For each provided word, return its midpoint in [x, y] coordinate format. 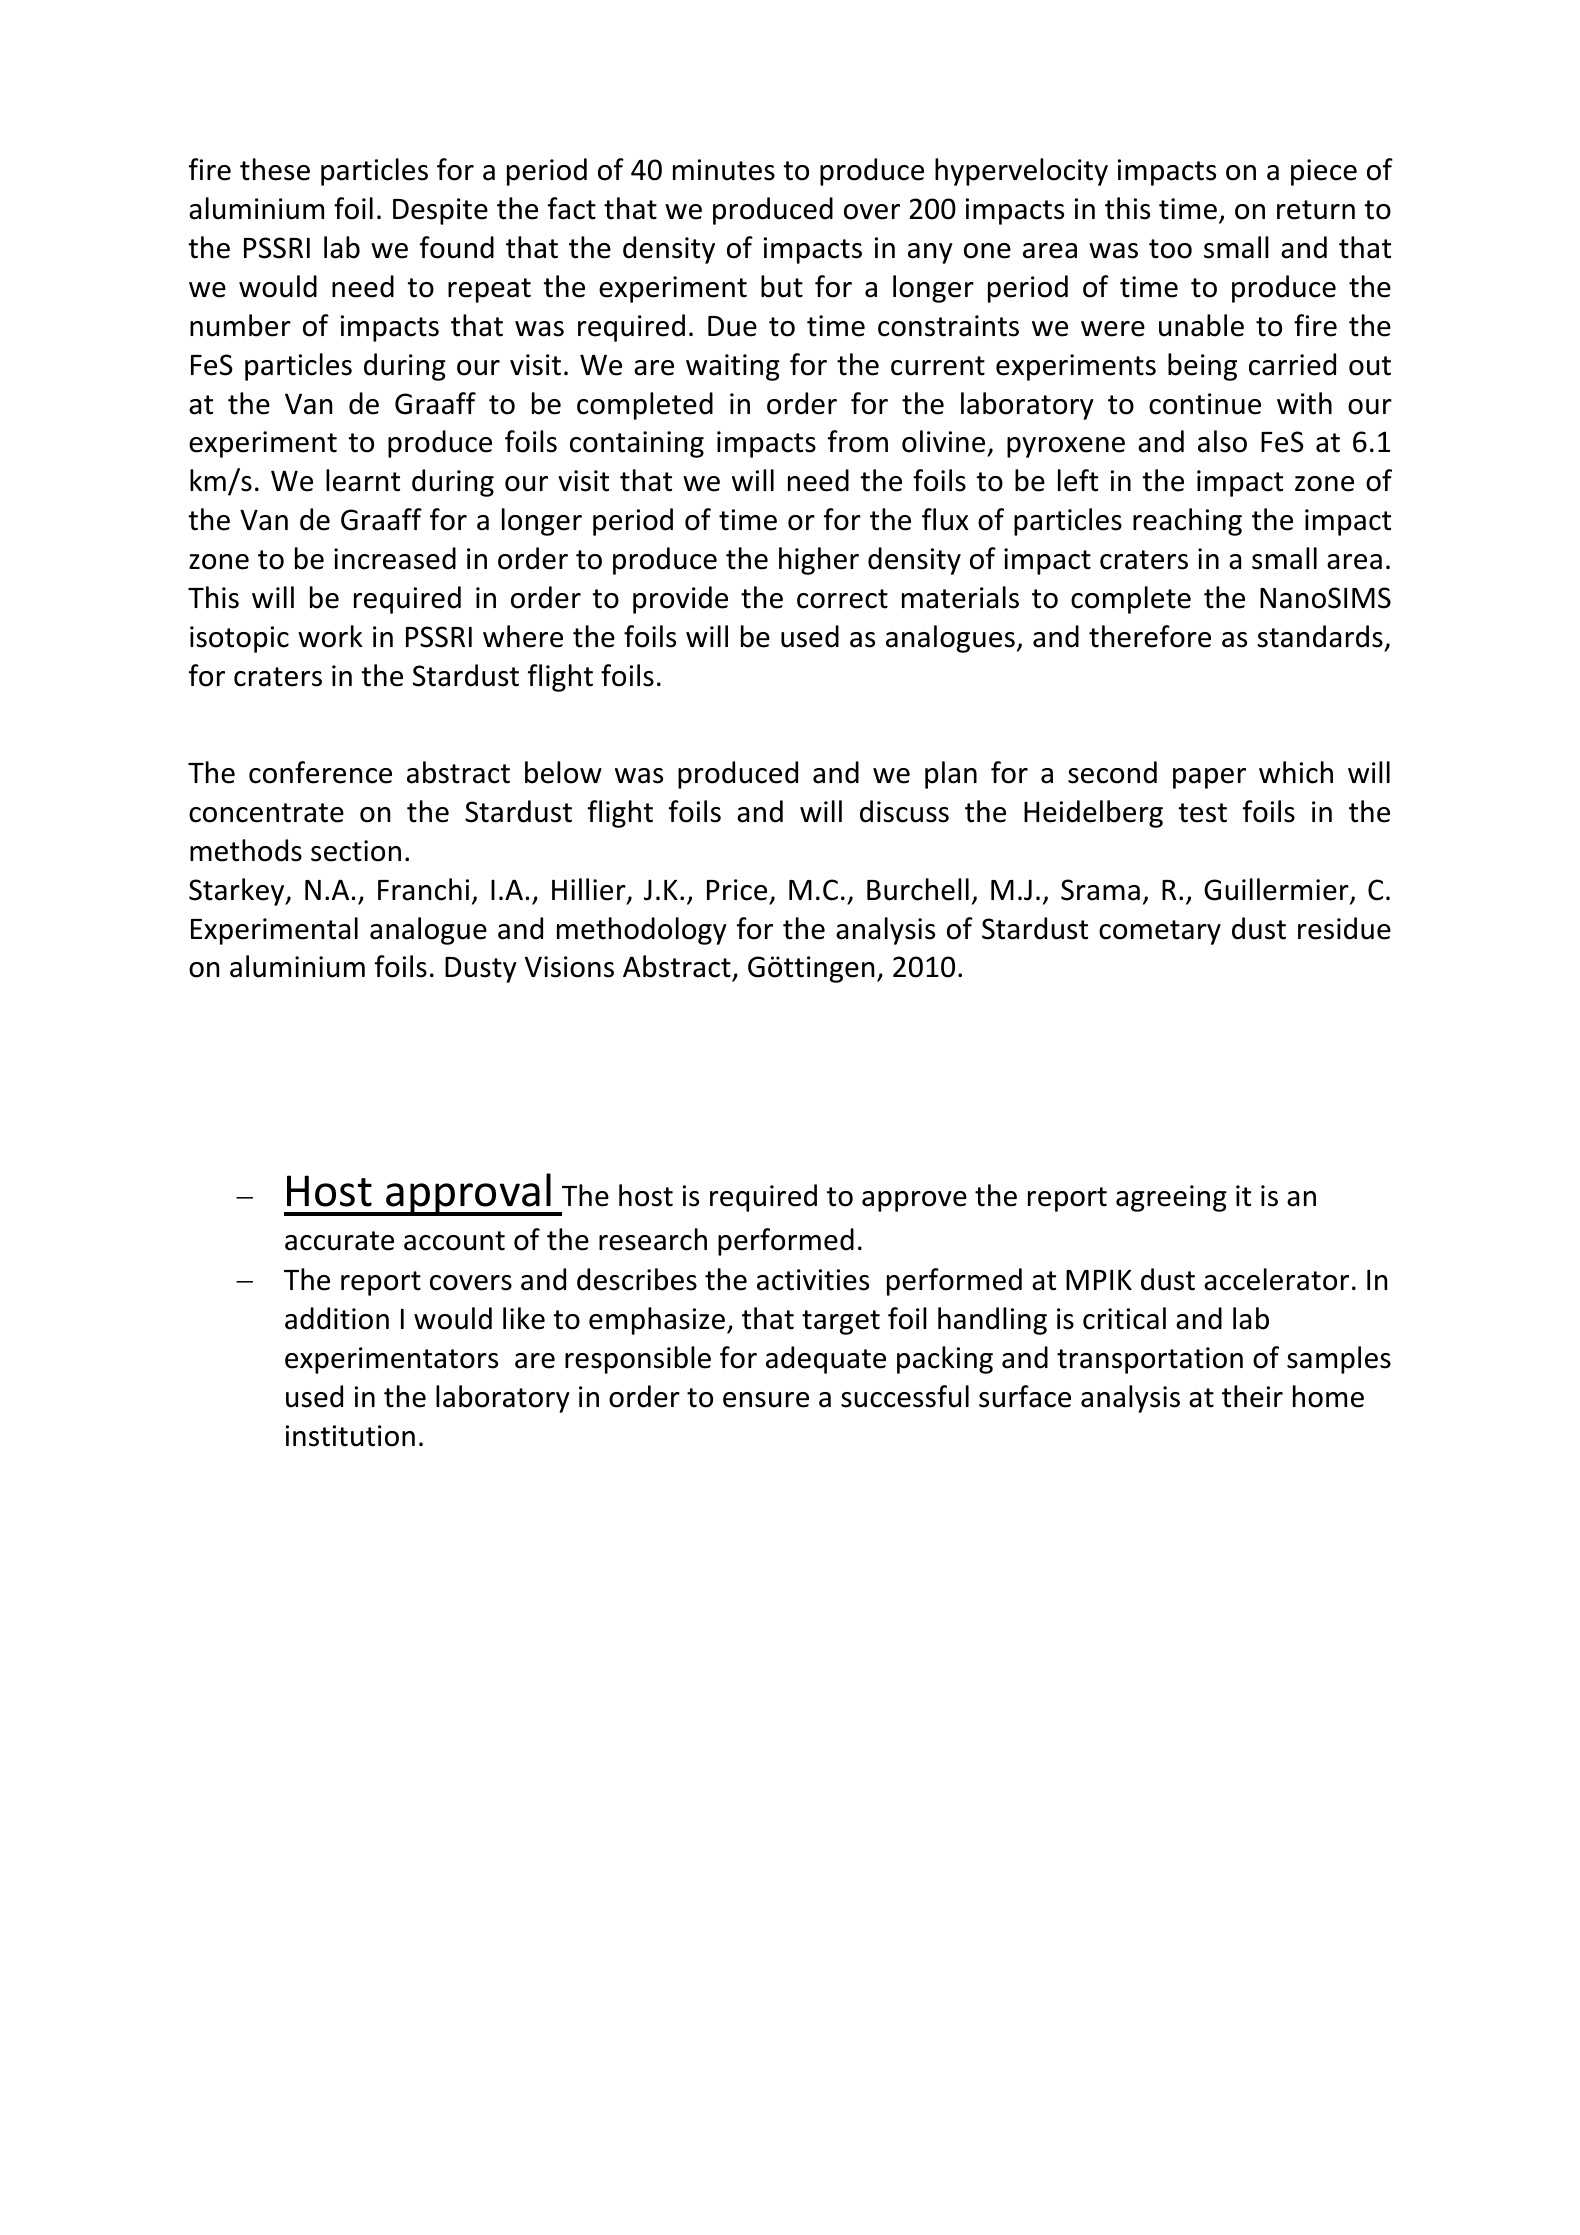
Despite [440, 211]
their [1252, 1396]
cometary [1160, 932]
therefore [1150, 636]
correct [842, 599]
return [1316, 210]
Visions [569, 967]
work [330, 636]
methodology [642, 931]
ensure [766, 1400]
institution [350, 1436]
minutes [724, 170]
